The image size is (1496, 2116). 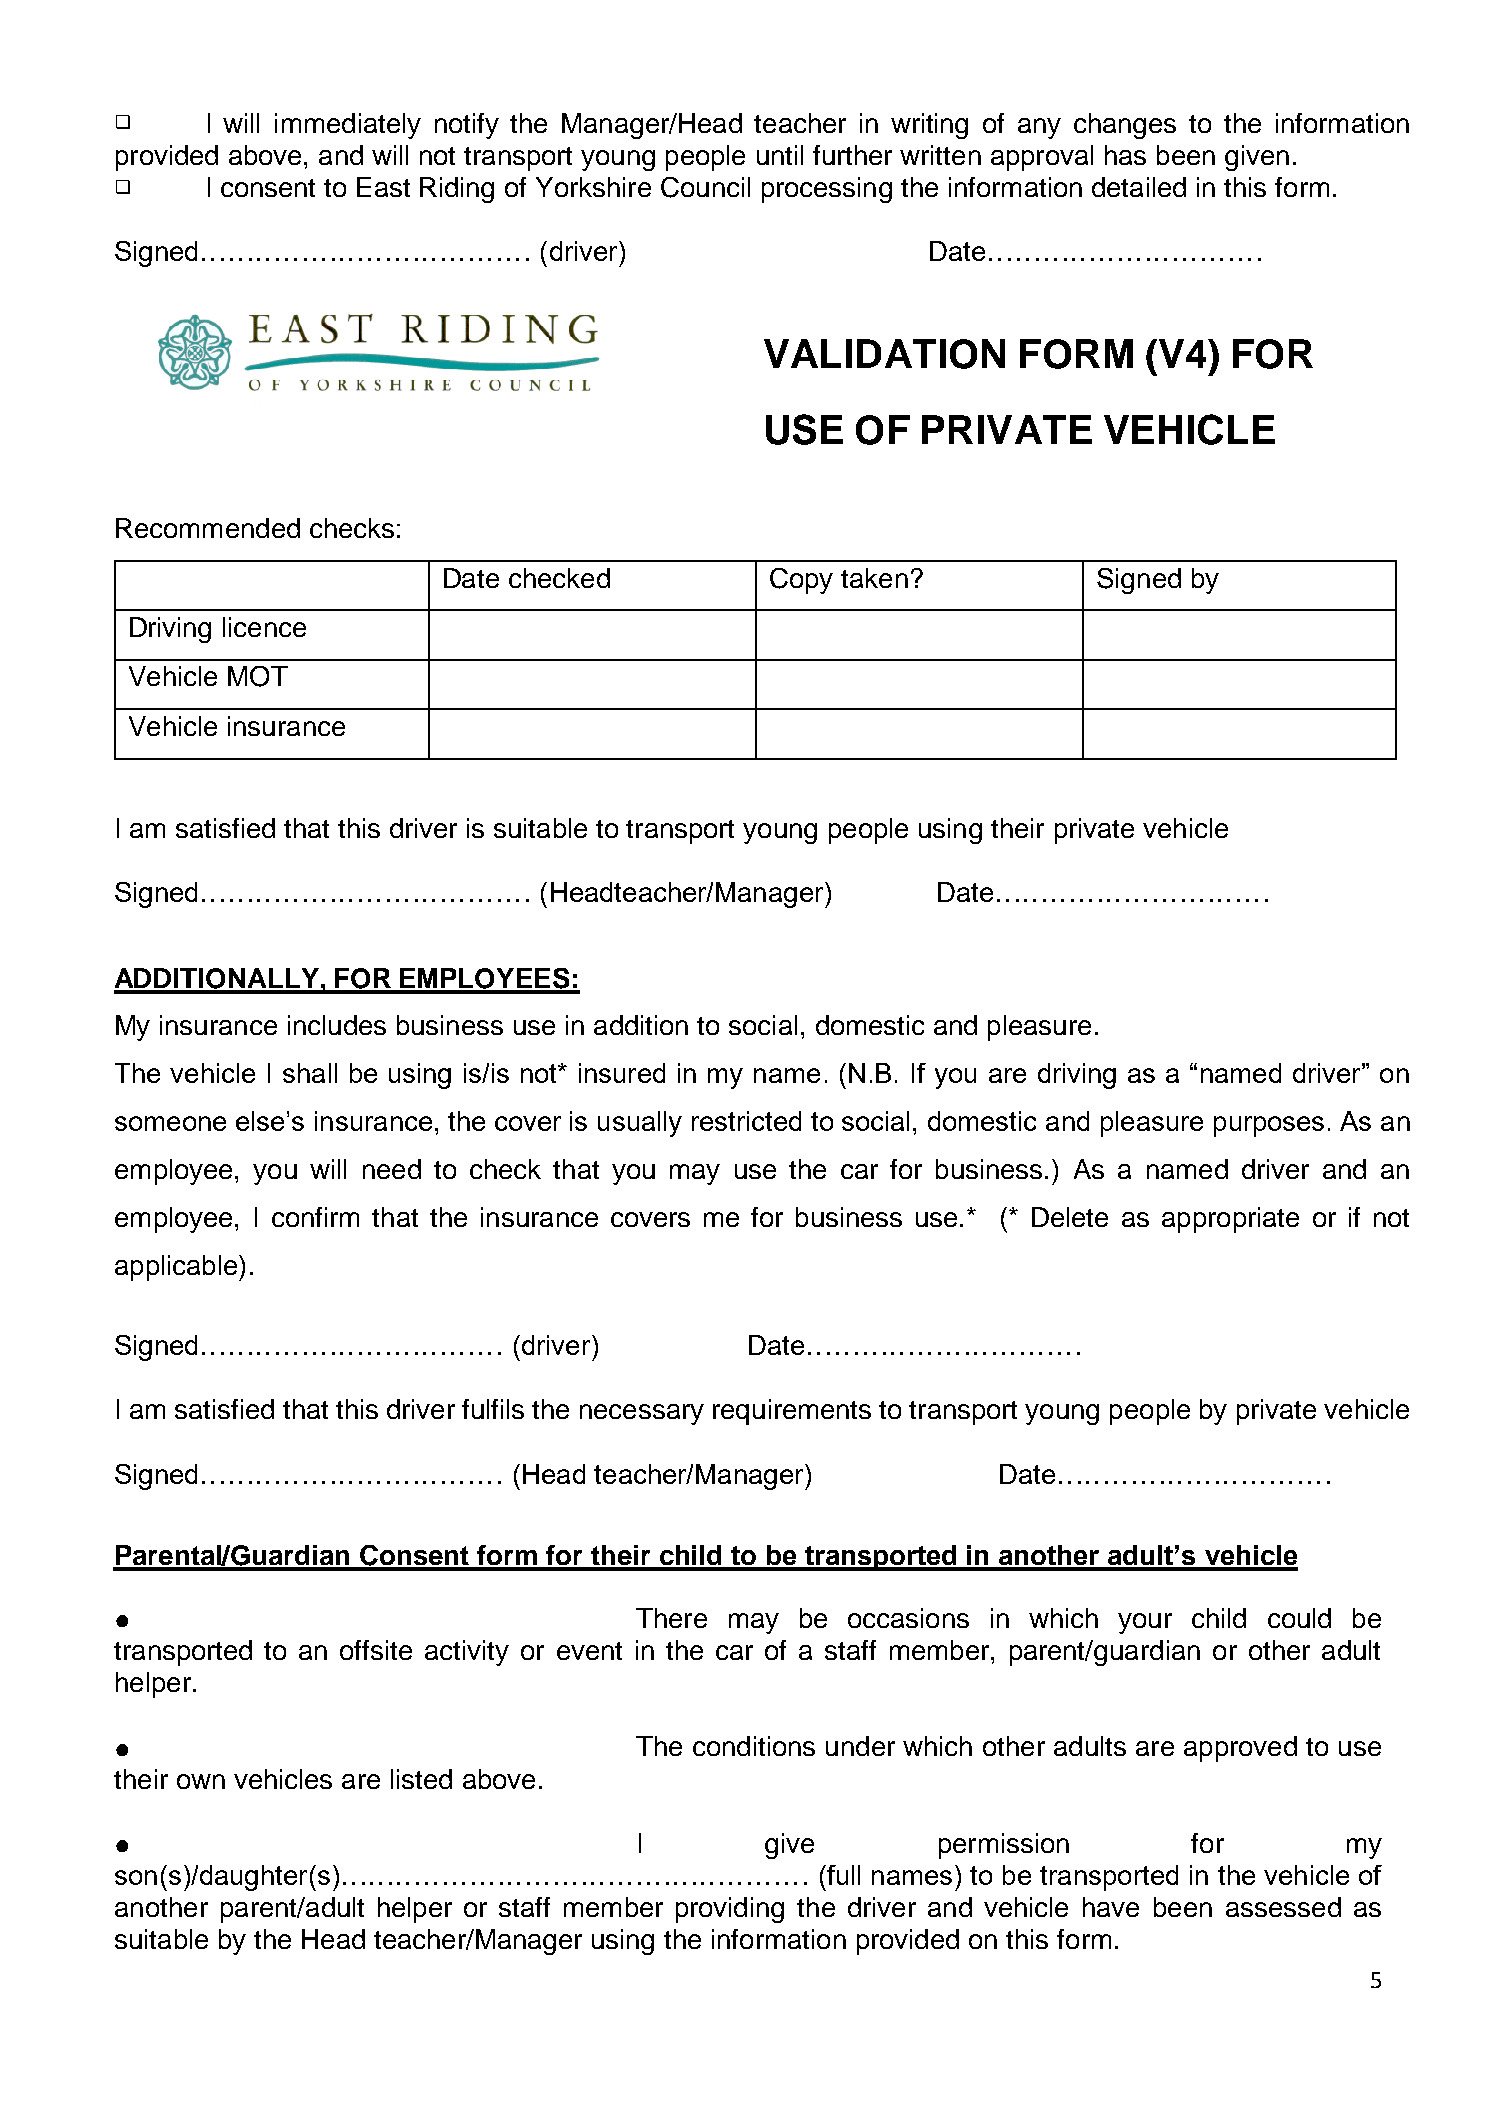 I want to click on Copy, so click(x=801, y=581).
